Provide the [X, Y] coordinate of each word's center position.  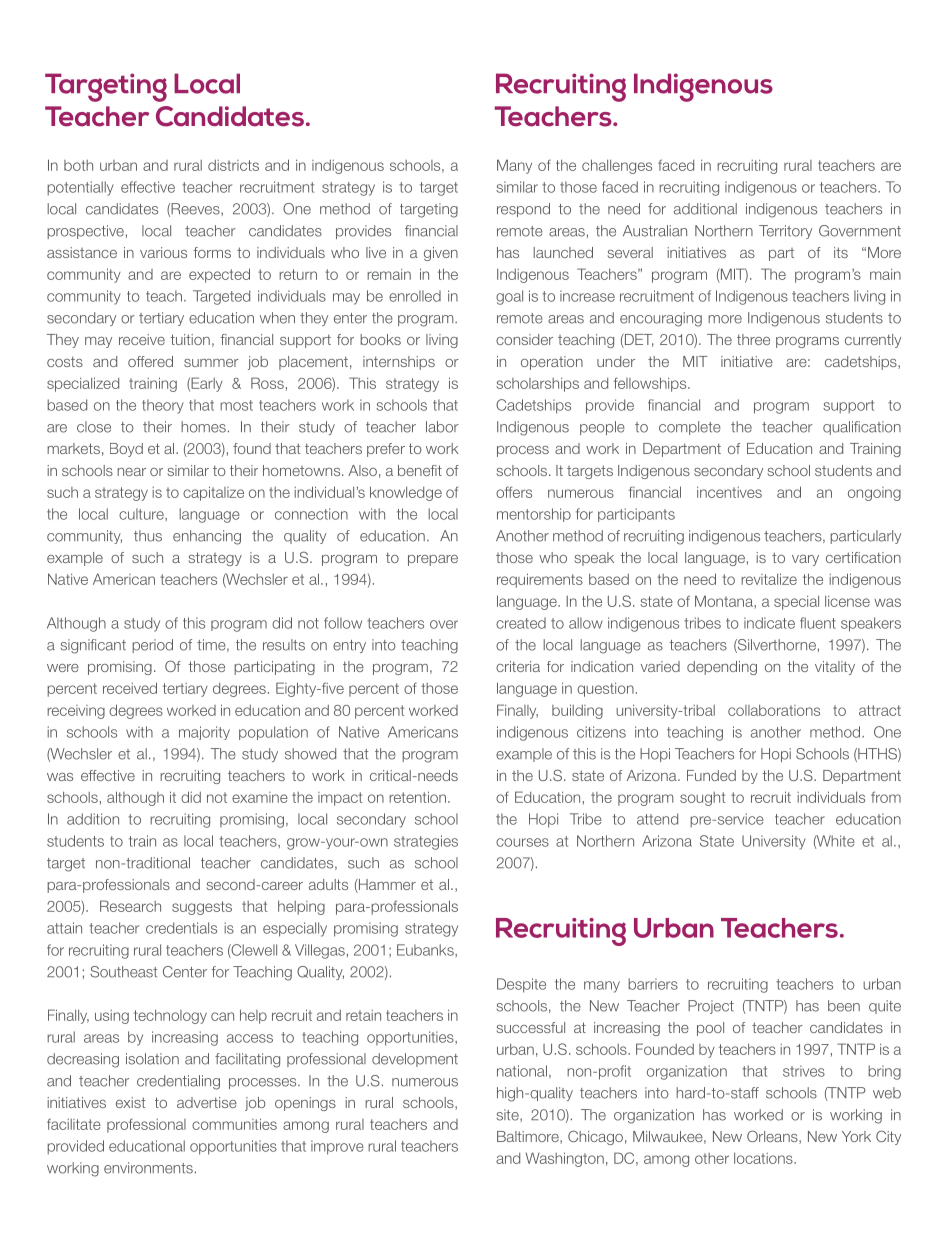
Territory [785, 232]
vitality [835, 668]
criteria [518, 666]
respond [523, 210]
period [152, 646]
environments [148, 1168]
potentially [80, 188]
